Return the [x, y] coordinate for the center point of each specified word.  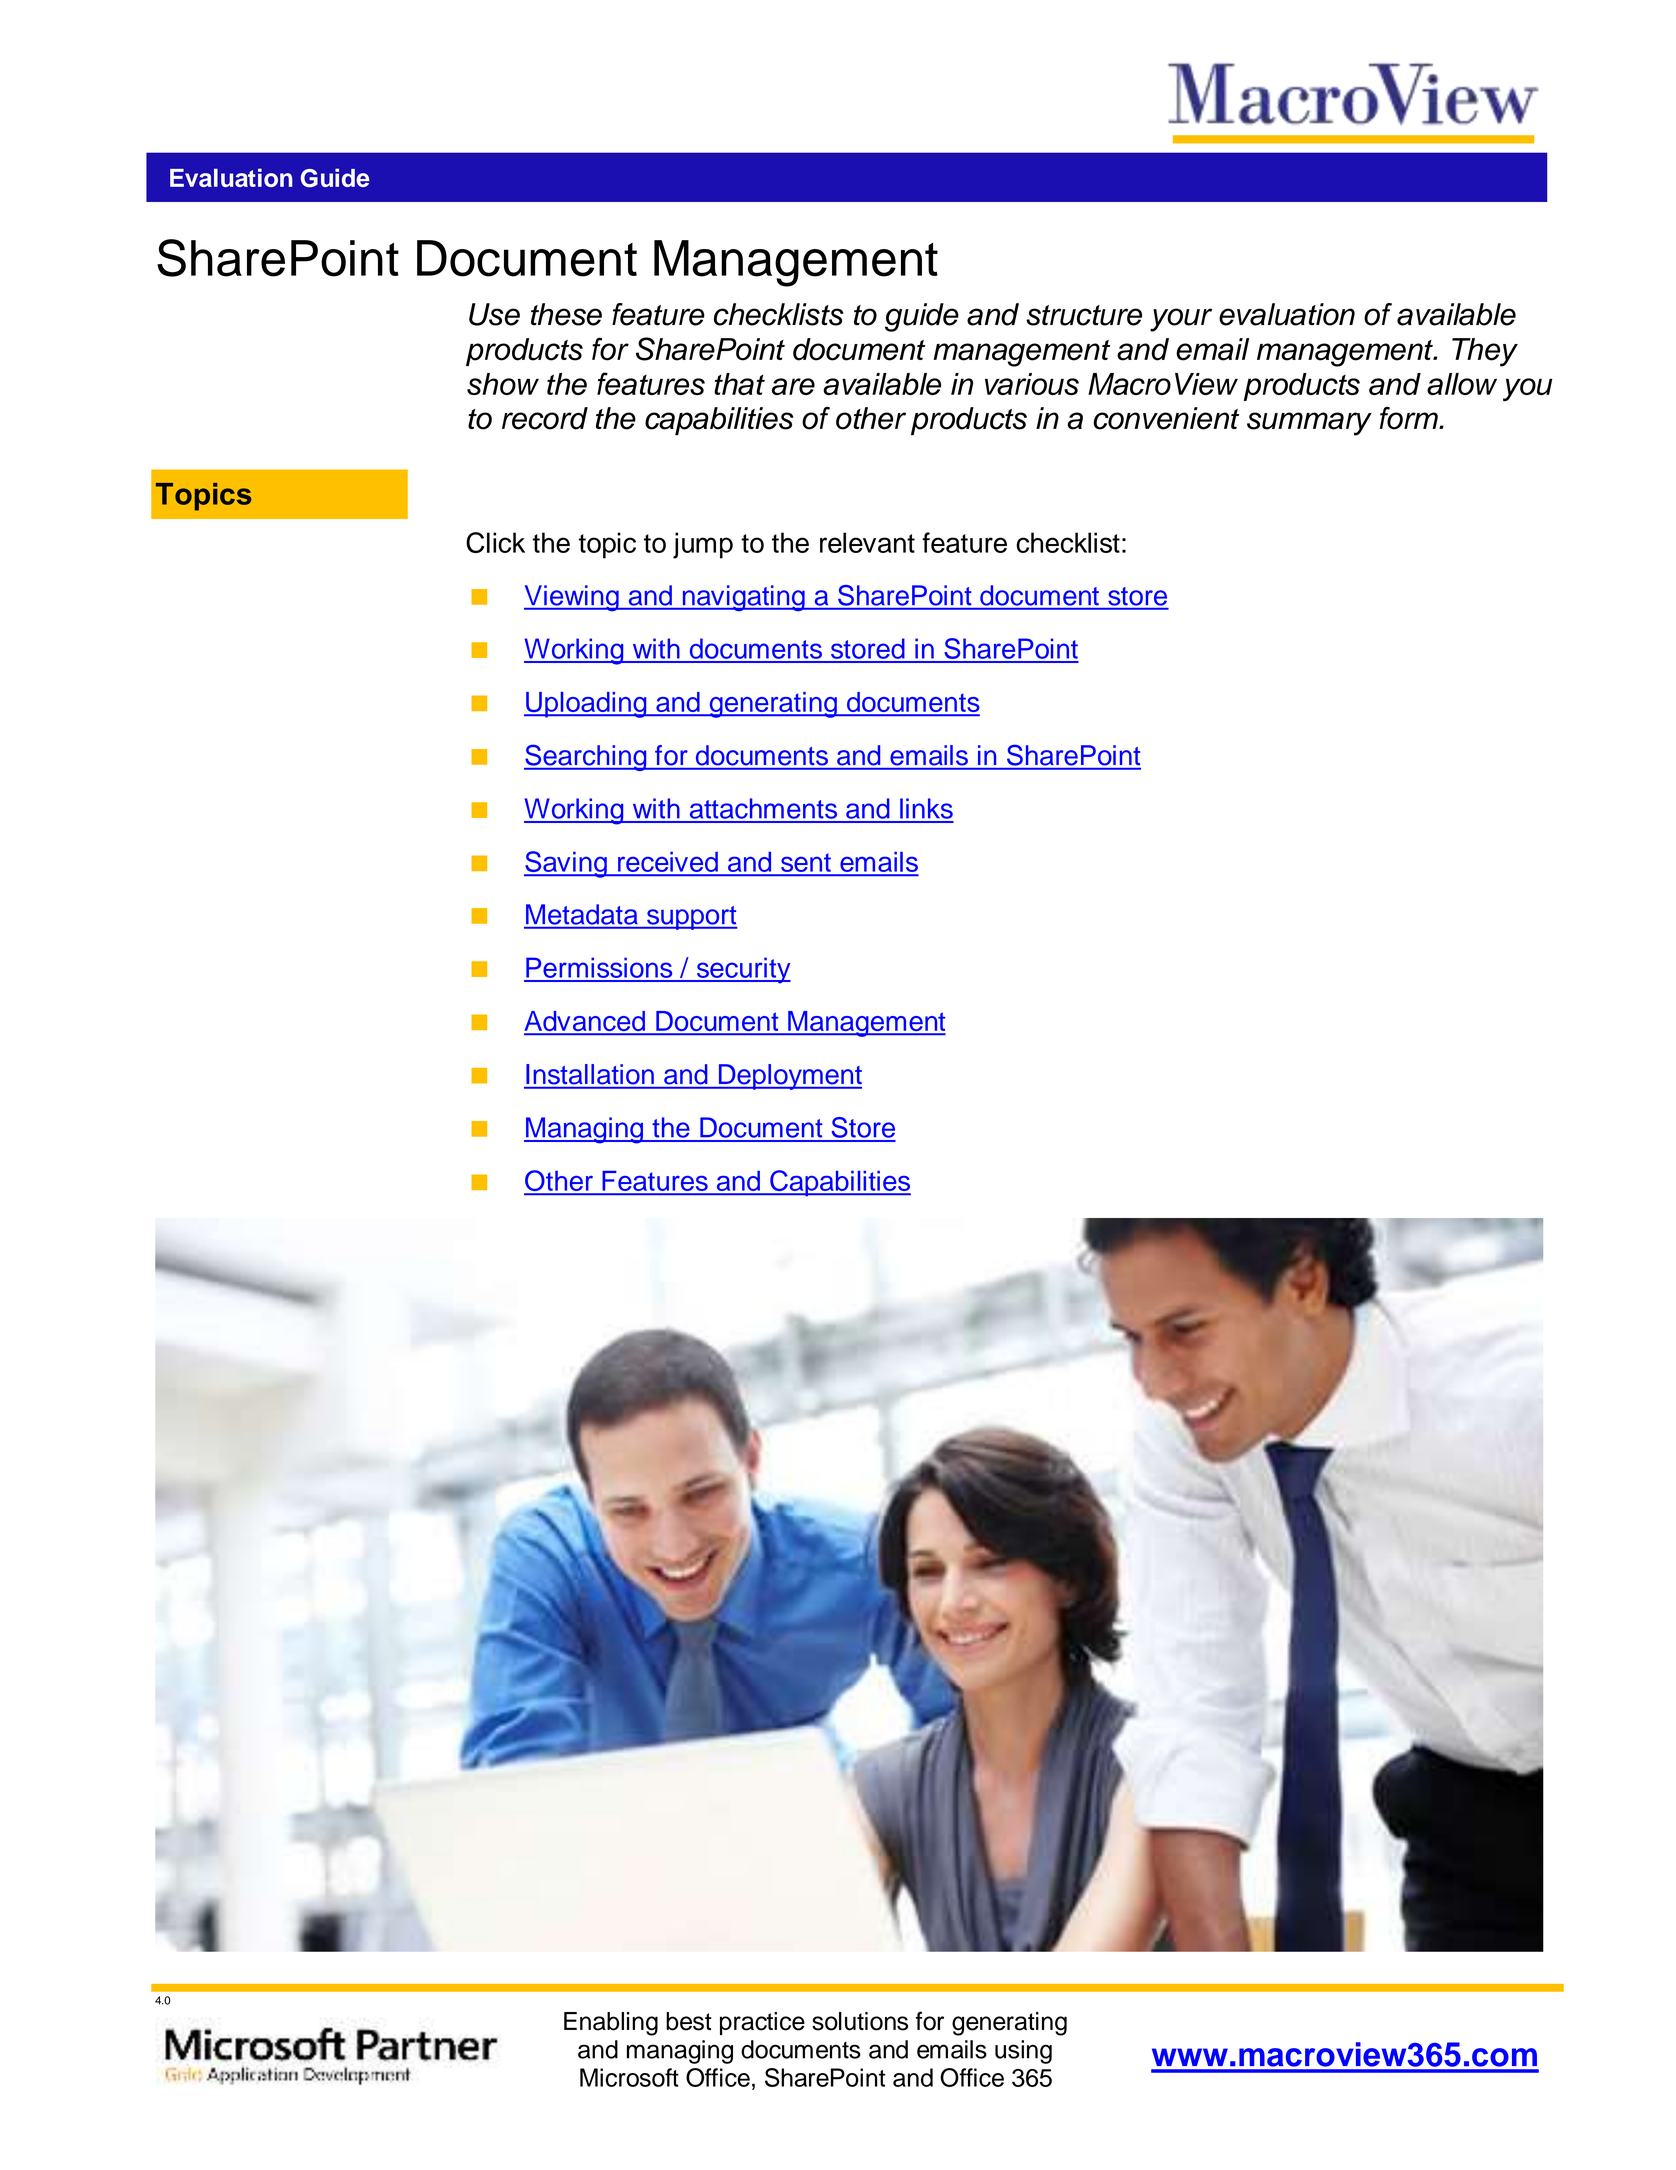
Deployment [789, 1077]
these [566, 314]
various [1032, 384]
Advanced [585, 1022]
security [743, 970]
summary [1309, 424]
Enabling [611, 2024]
